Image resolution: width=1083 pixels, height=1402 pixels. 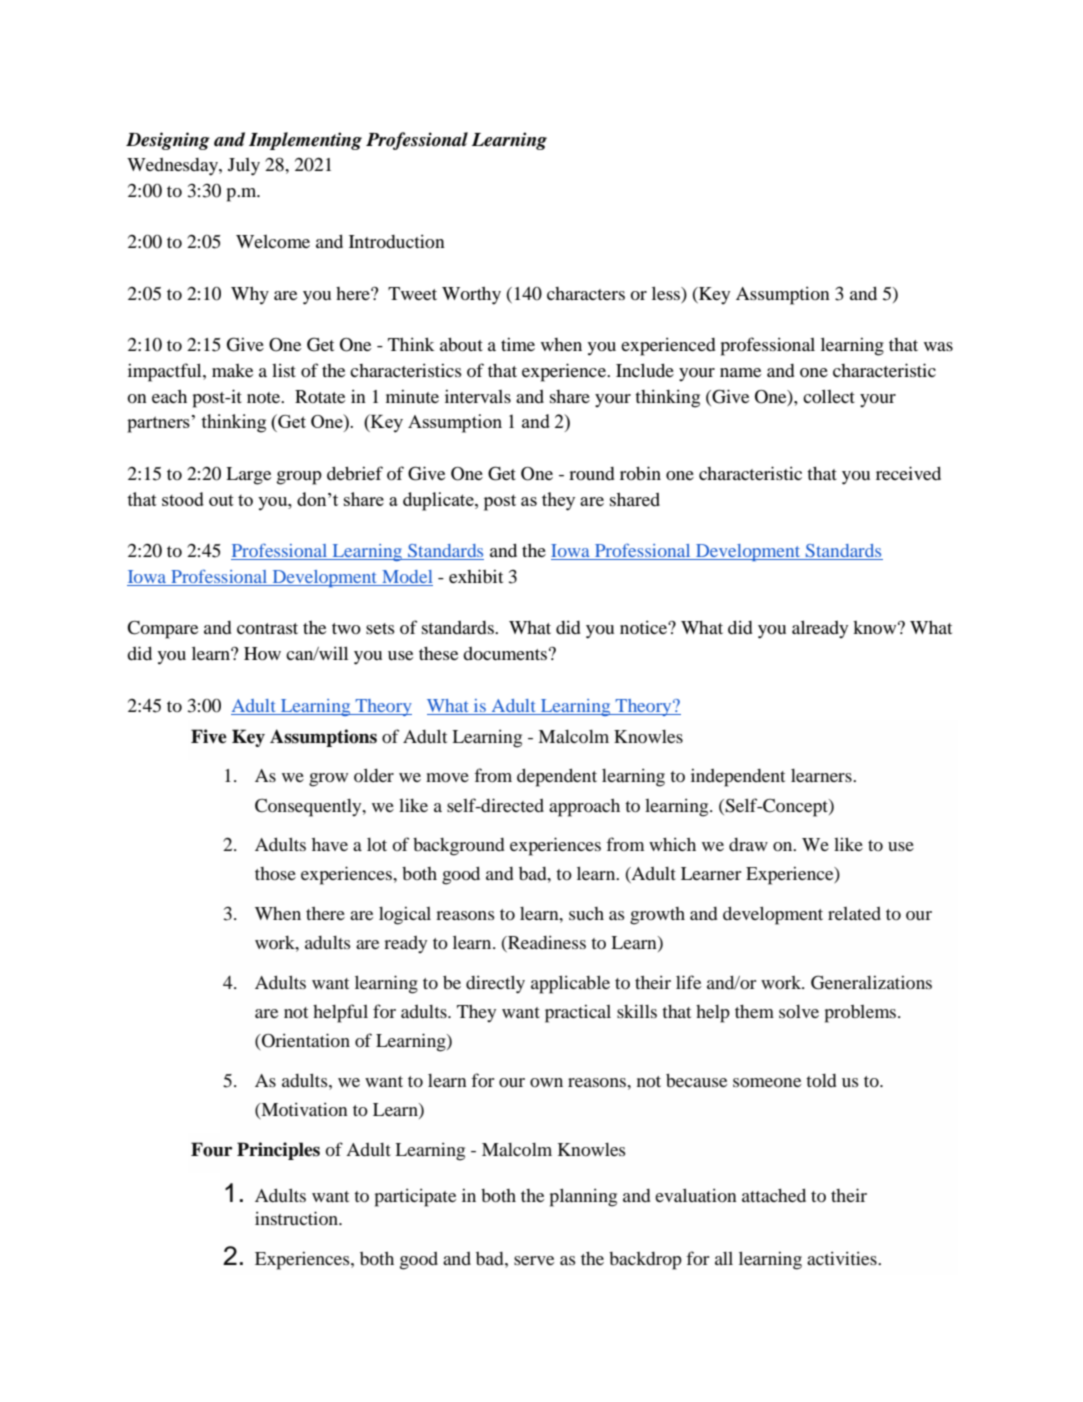 I want to click on draw, so click(x=748, y=844).
